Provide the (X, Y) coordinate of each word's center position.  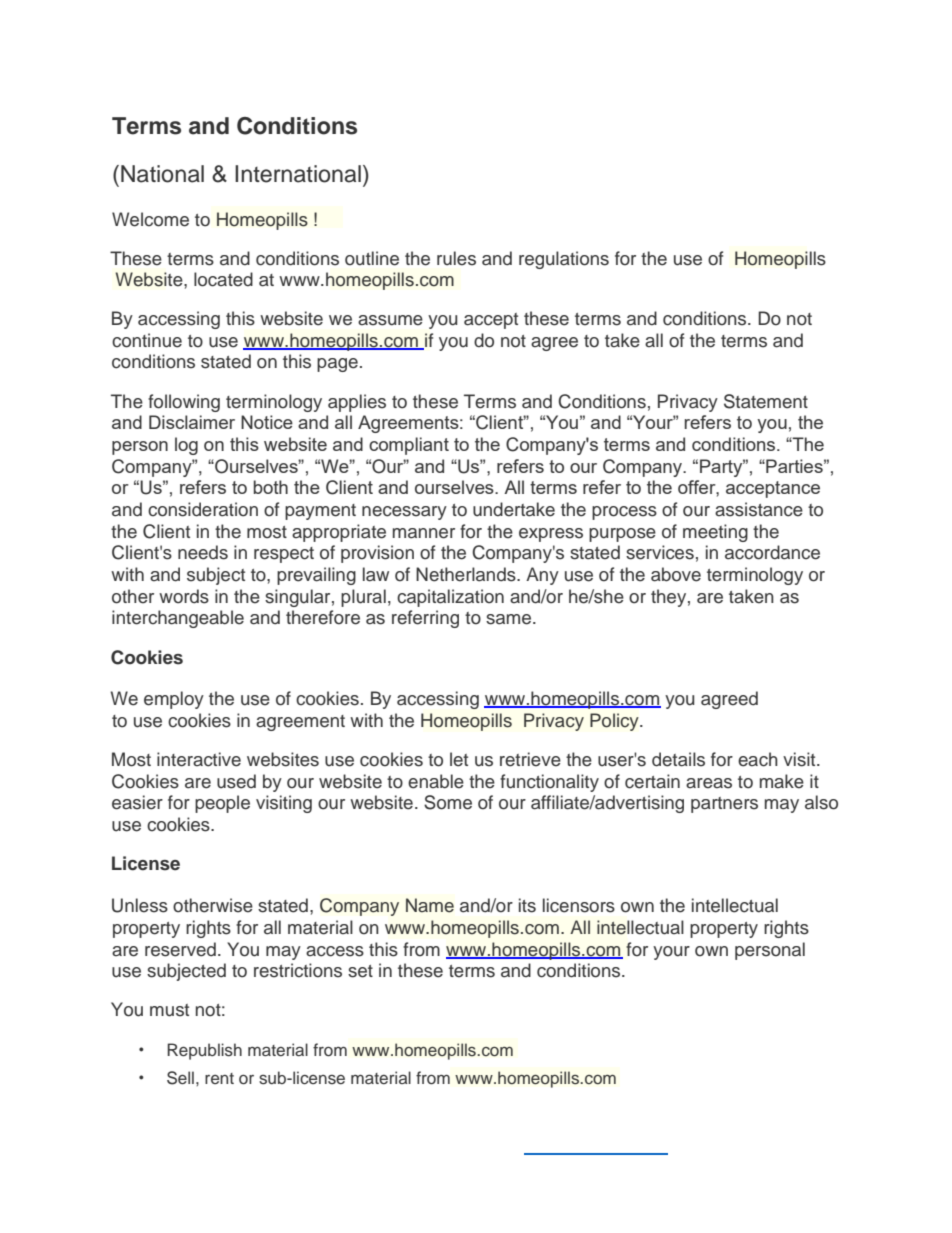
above (676, 574)
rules (456, 258)
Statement (766, 401)
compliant (409, 446)
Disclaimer (192, 422)
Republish (204, 1051)
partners (724, 805)
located (223, 279)
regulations (564, 260)
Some (448, 802)
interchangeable (178, 619)
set (360, 971)
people (222, 804)
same (510, 619)
